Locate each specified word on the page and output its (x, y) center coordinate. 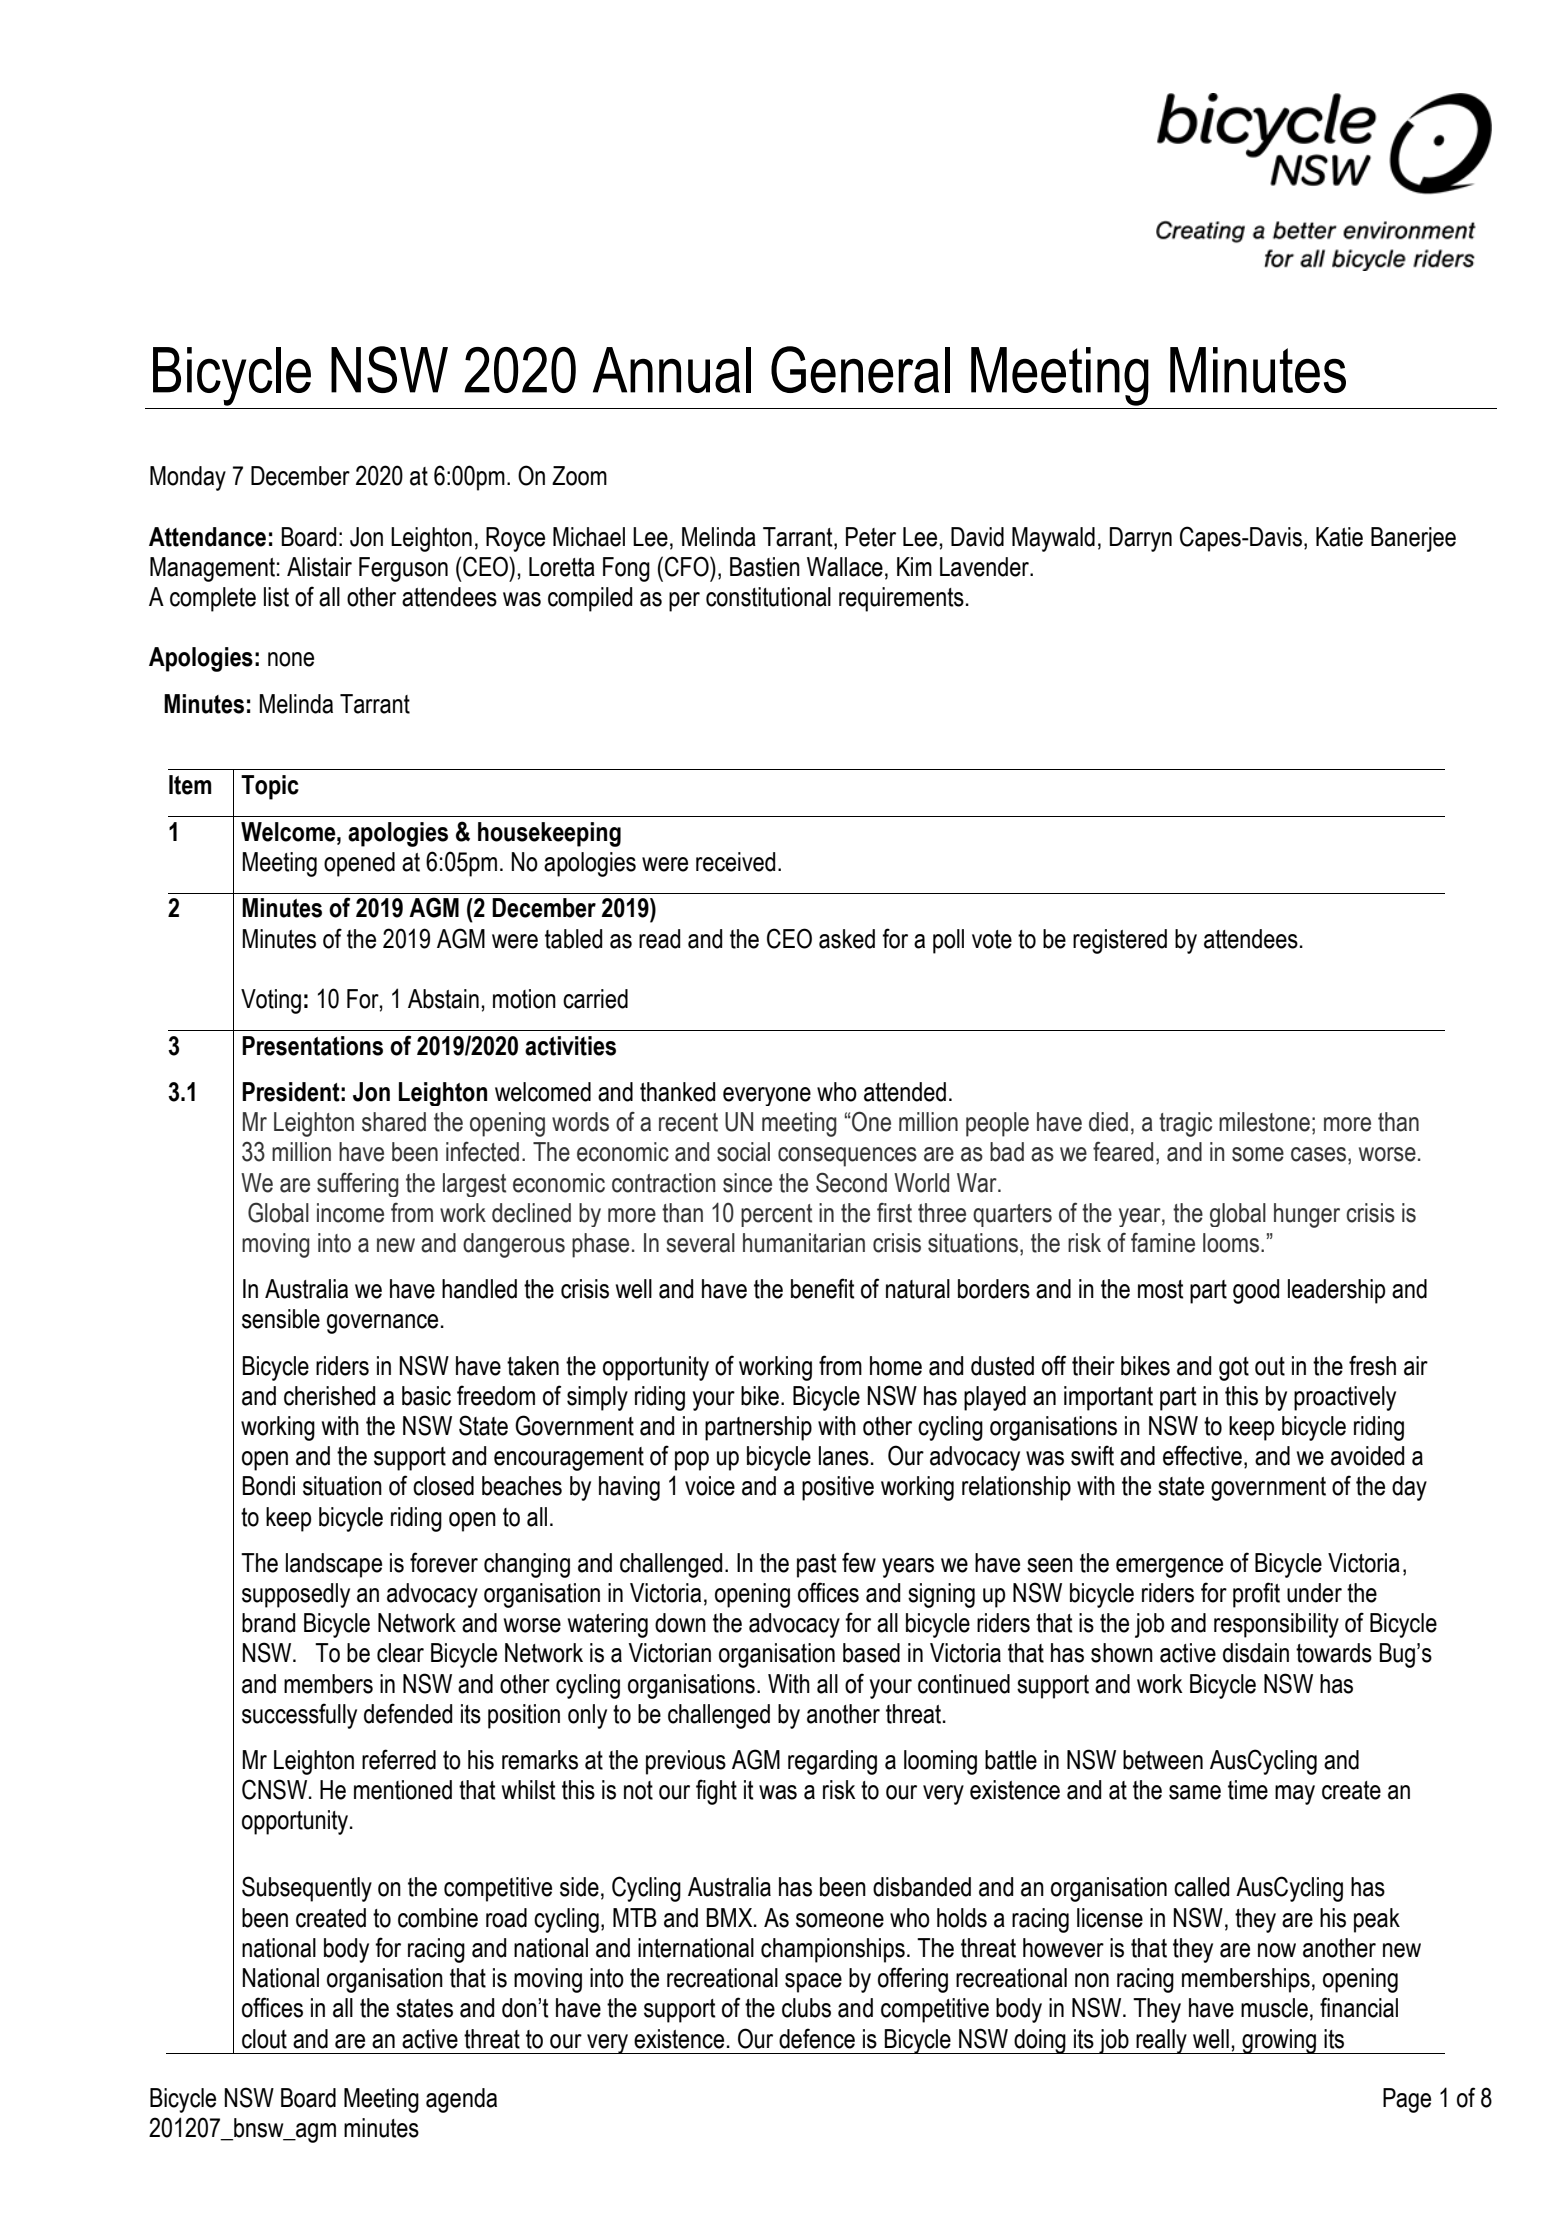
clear (400, 1653)
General (860, 369)
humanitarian (804, 1243)
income (350, 1213)
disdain (1256, 1653)
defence (817, 2038)
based (871, 1653)
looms (1231, 1243)
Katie (1339, 537)
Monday (188, 478)
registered (1120, 941)
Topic (270, 787)
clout (264, 2039)
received (735, 862)
